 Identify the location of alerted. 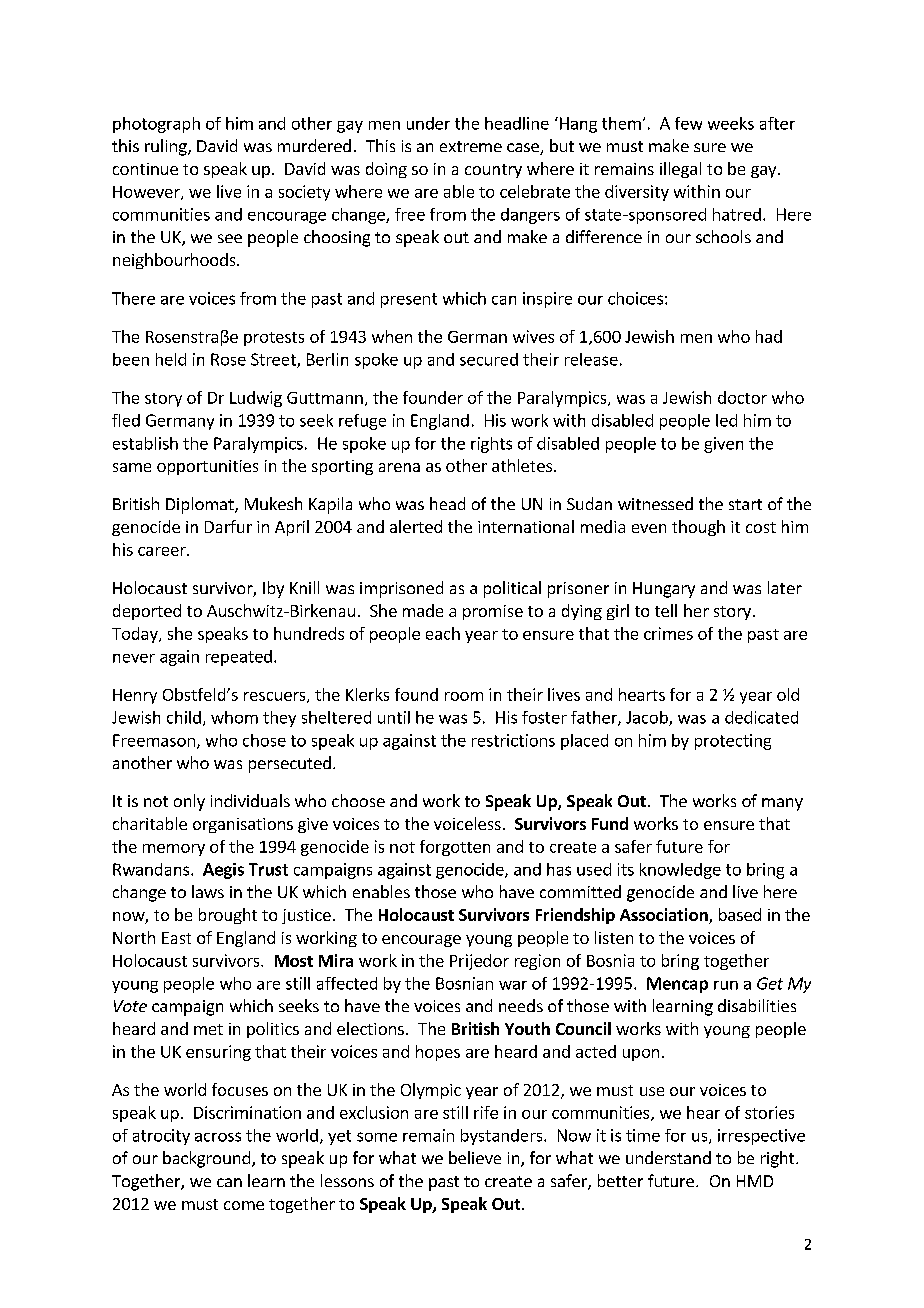
(416, 526).
